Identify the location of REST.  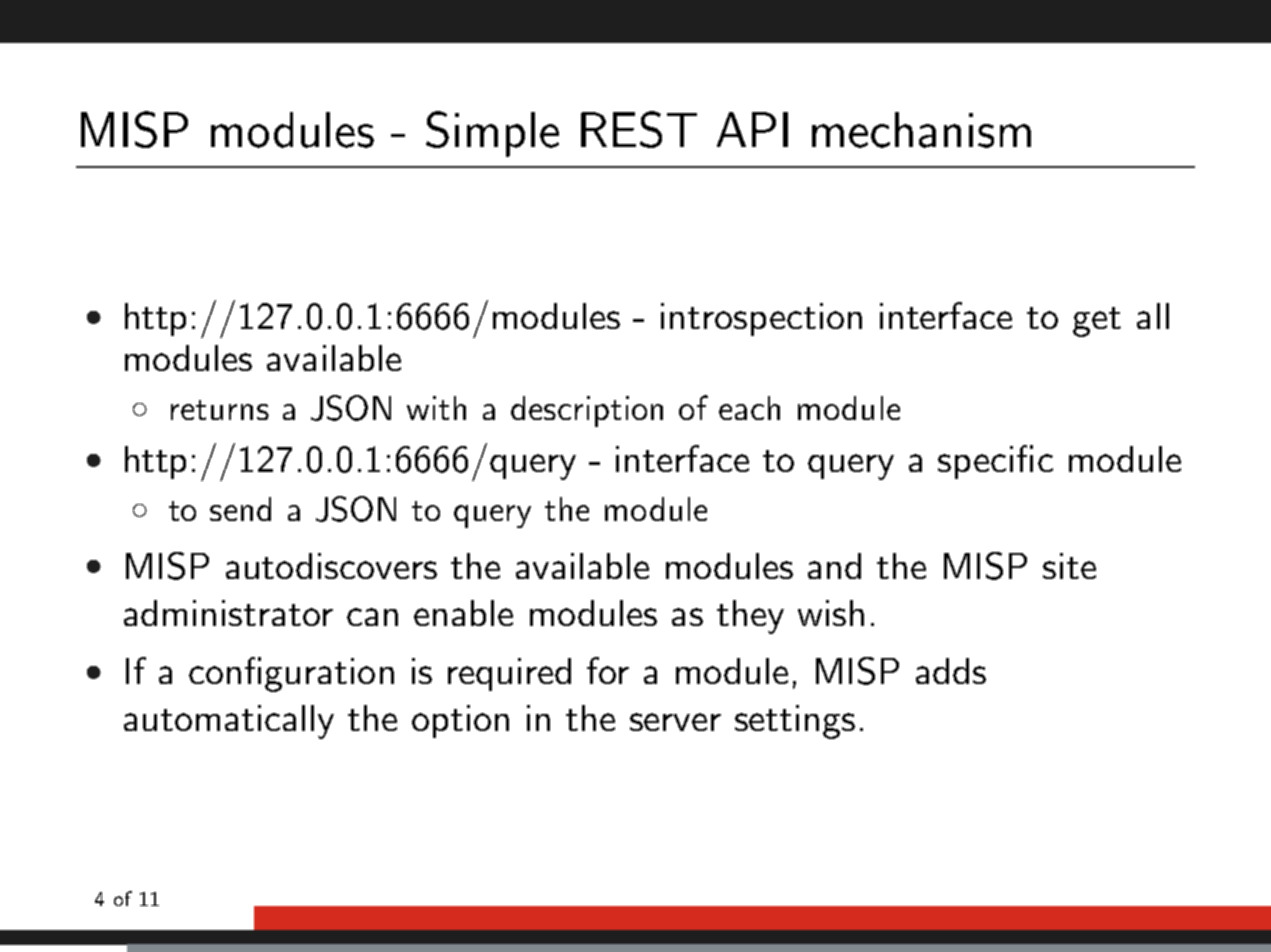
(639, 129).
